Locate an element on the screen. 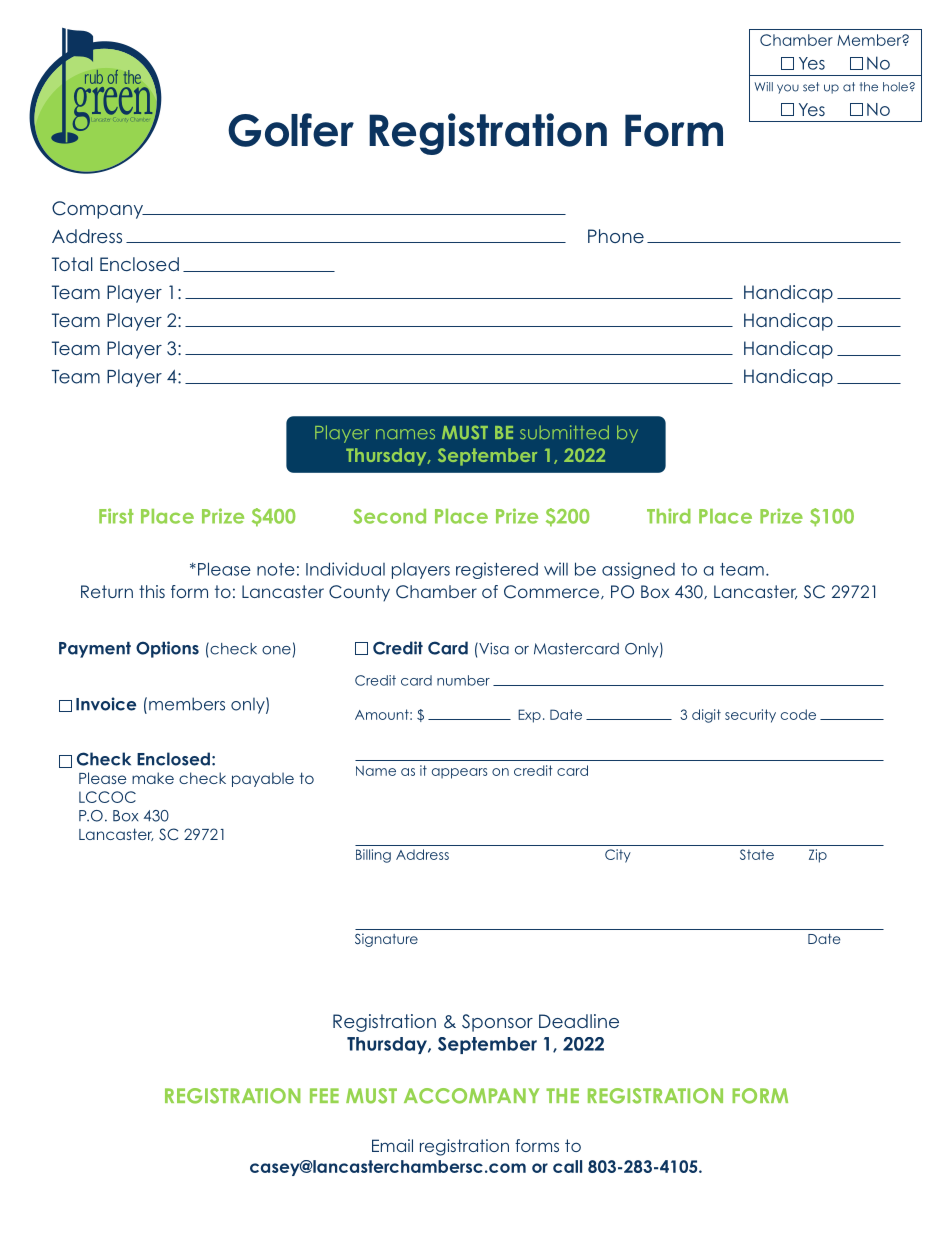 The image size is (952, 1233). Email is located at coordinates (392, 1145).
